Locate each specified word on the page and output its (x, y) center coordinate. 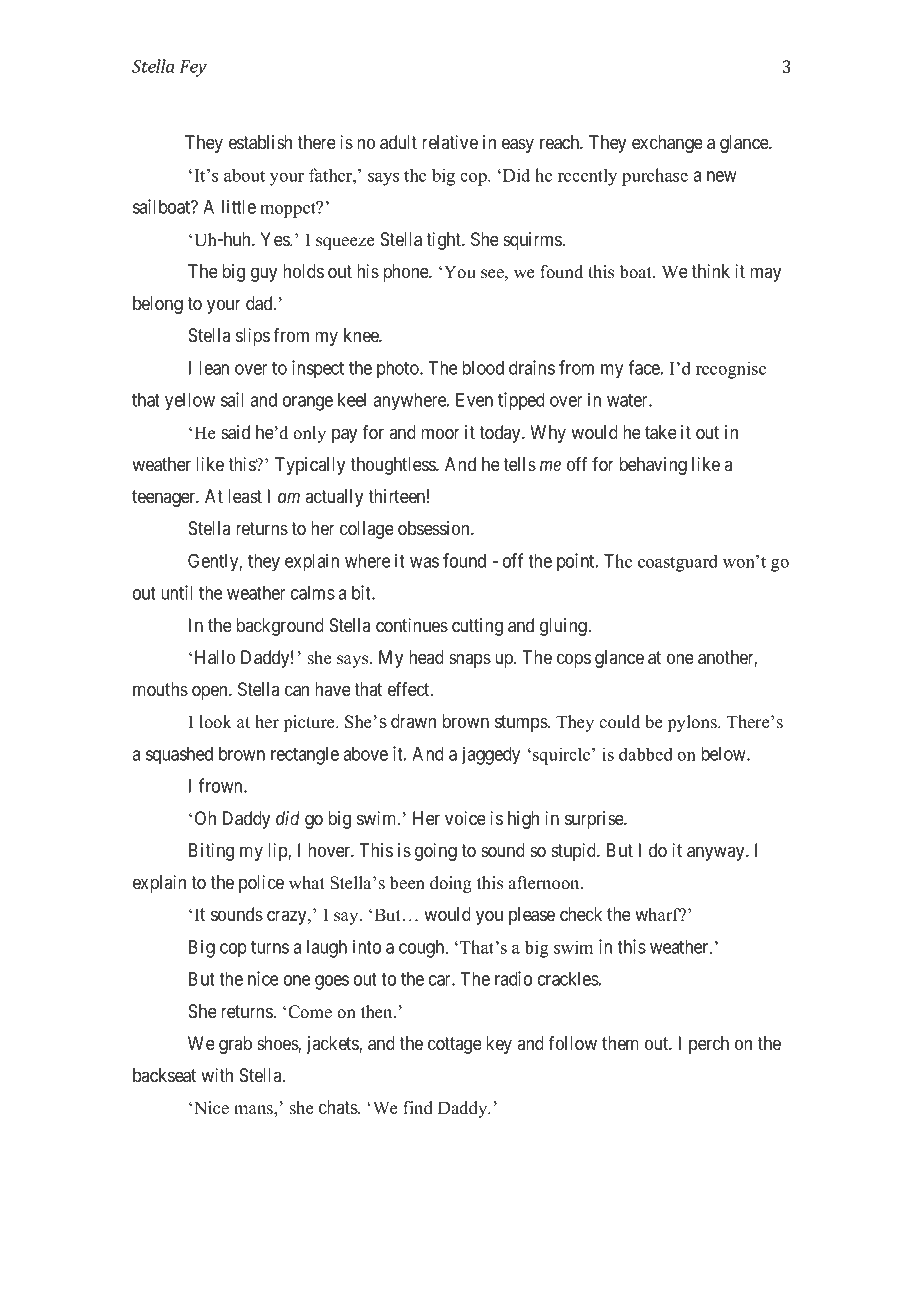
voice (465, 818)
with (217, 1075)
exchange (667, 144)
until (177, 592)
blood (483, 368)
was (424, 562)
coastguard (678, 563)
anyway (717, 853)
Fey (193, 68)
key (499, 1045)
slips (253, 337)
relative (450, 142)
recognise (731, 370)
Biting (211, 852)
